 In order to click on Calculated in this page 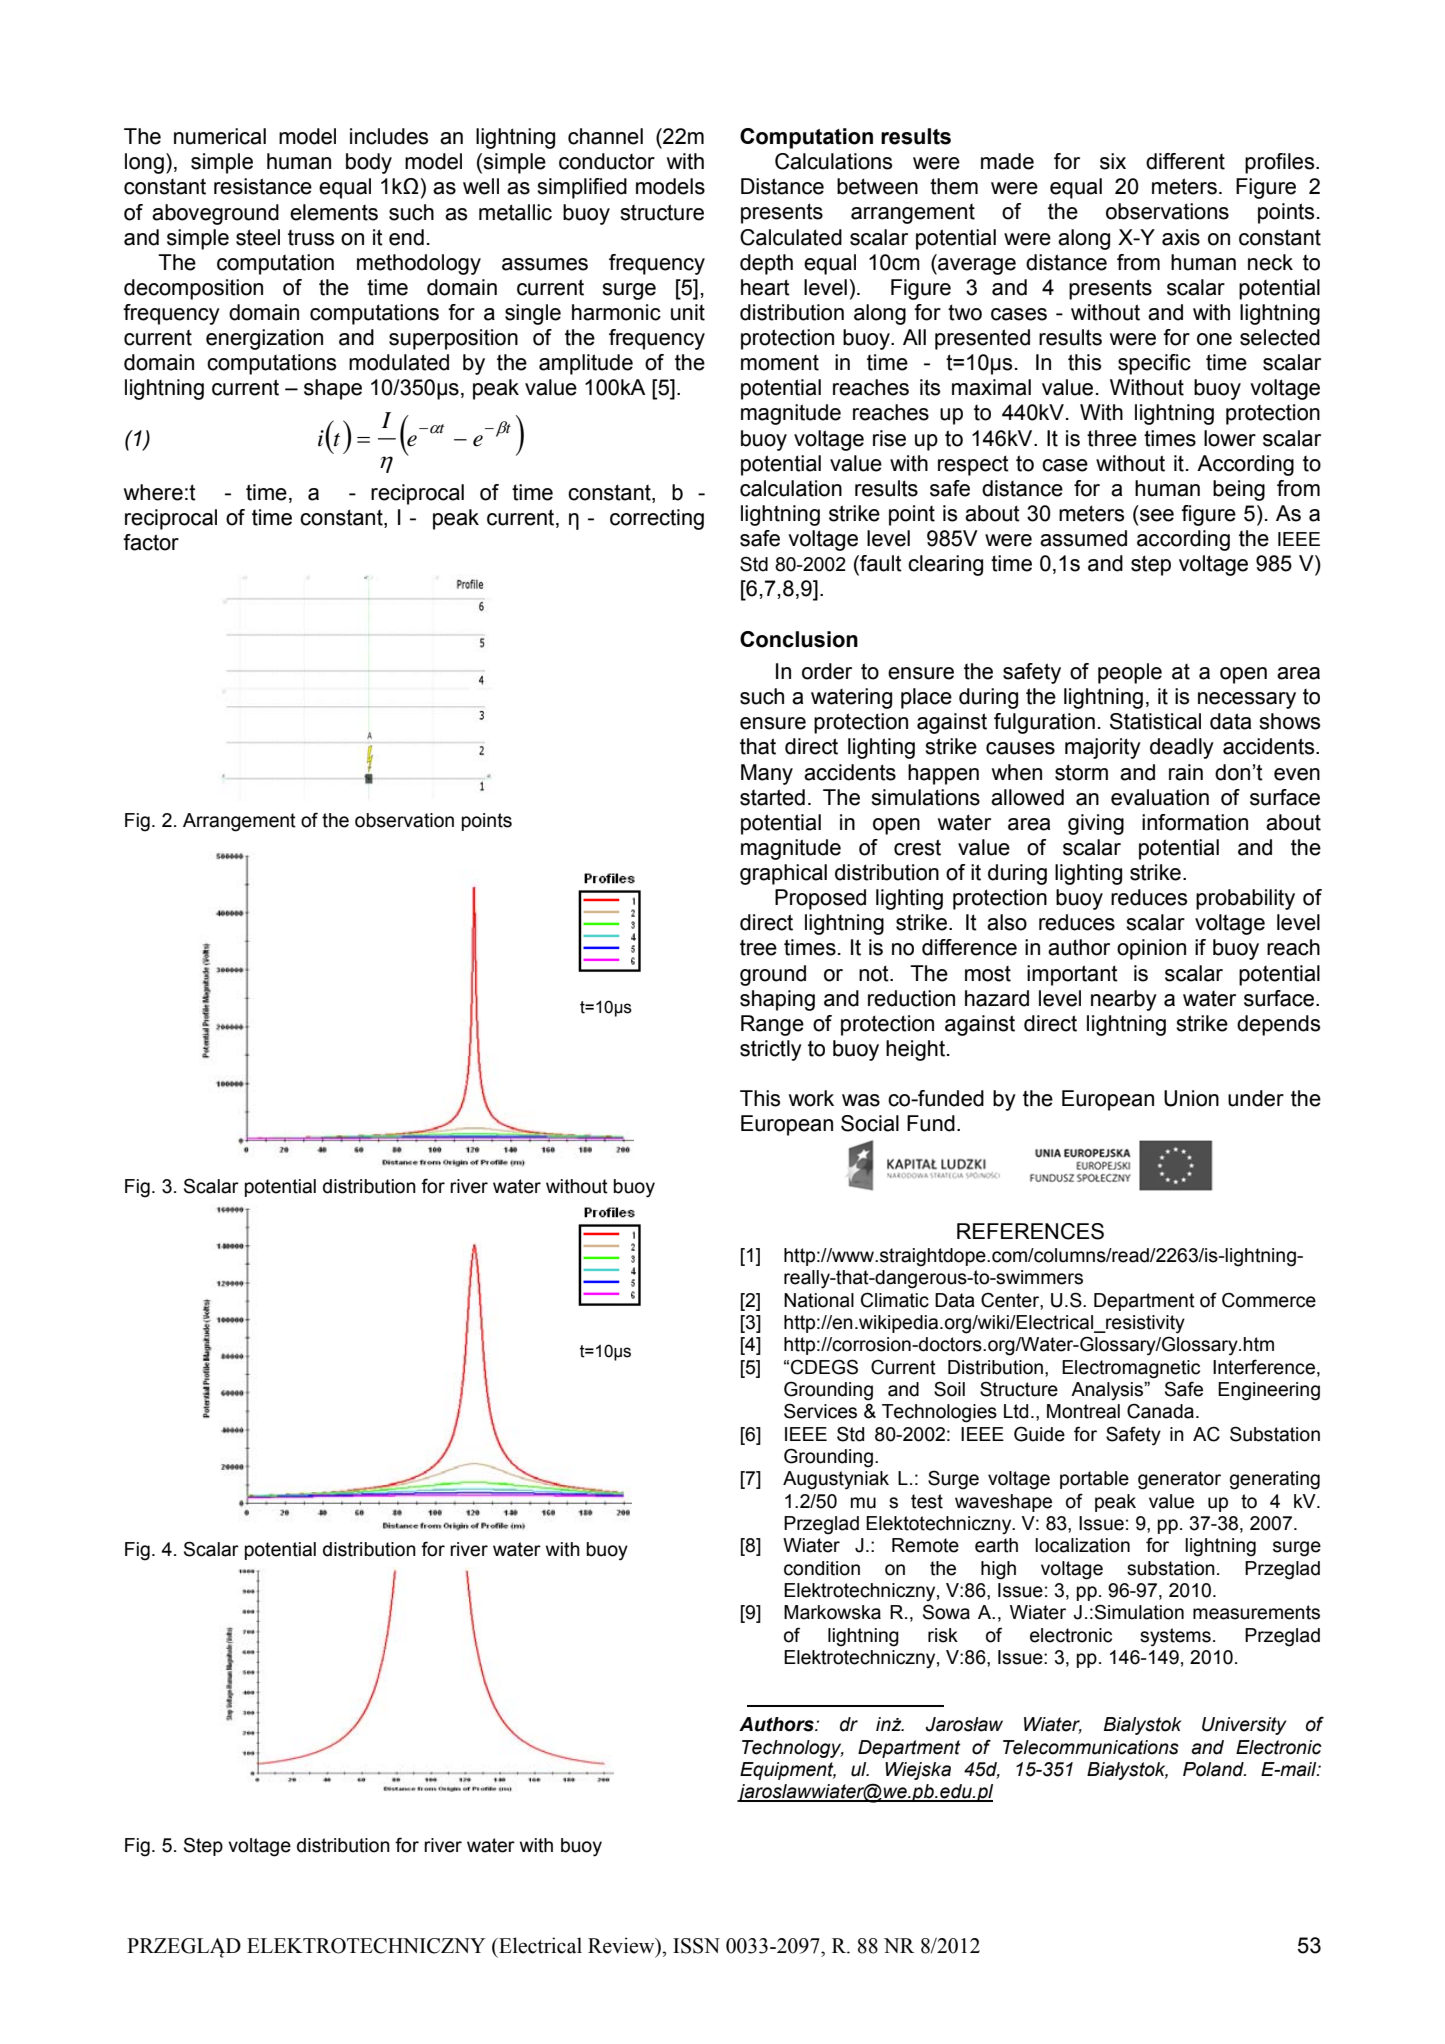, I will do `click(791, 237)`.
